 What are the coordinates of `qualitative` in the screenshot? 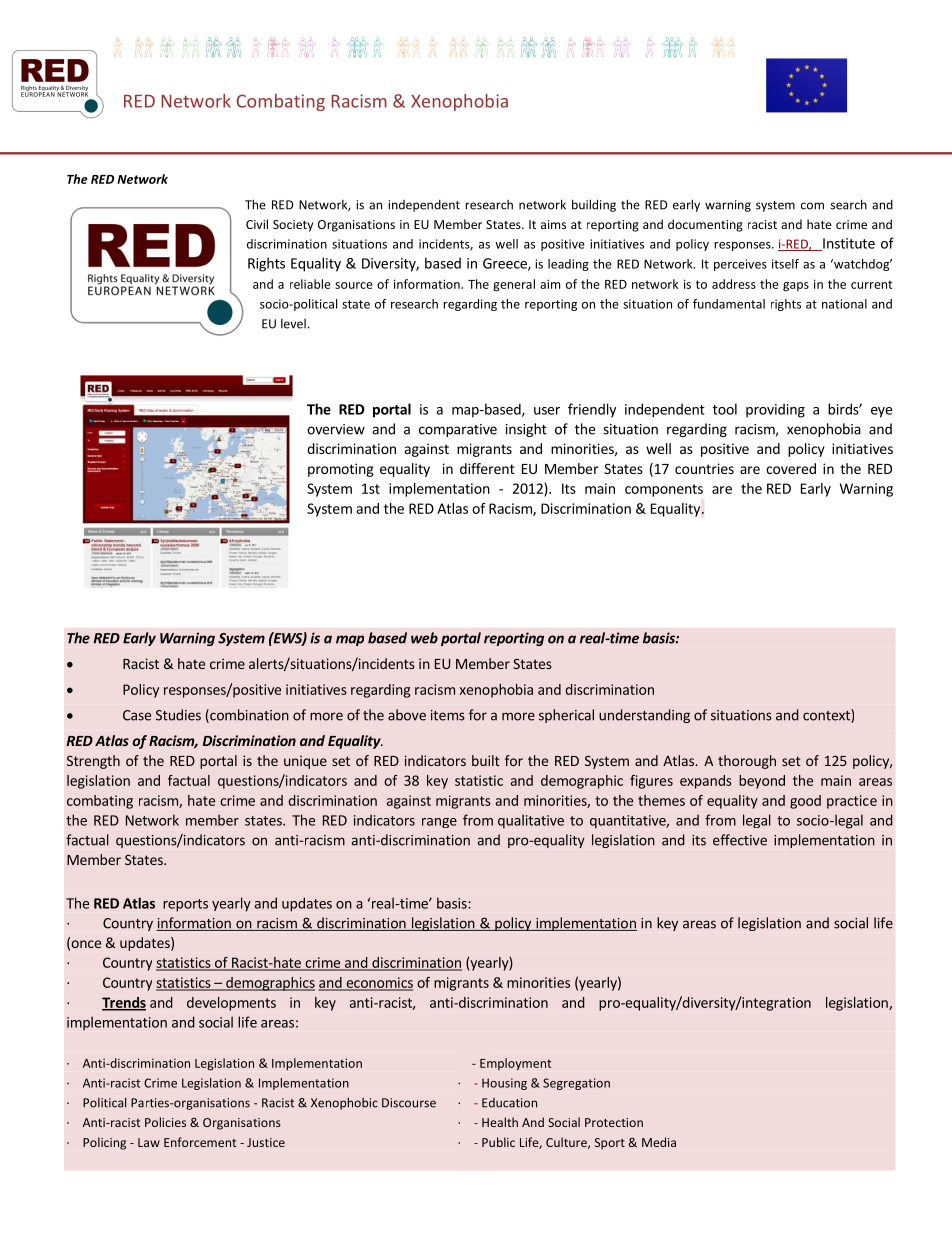 It's located at (531, 821).
